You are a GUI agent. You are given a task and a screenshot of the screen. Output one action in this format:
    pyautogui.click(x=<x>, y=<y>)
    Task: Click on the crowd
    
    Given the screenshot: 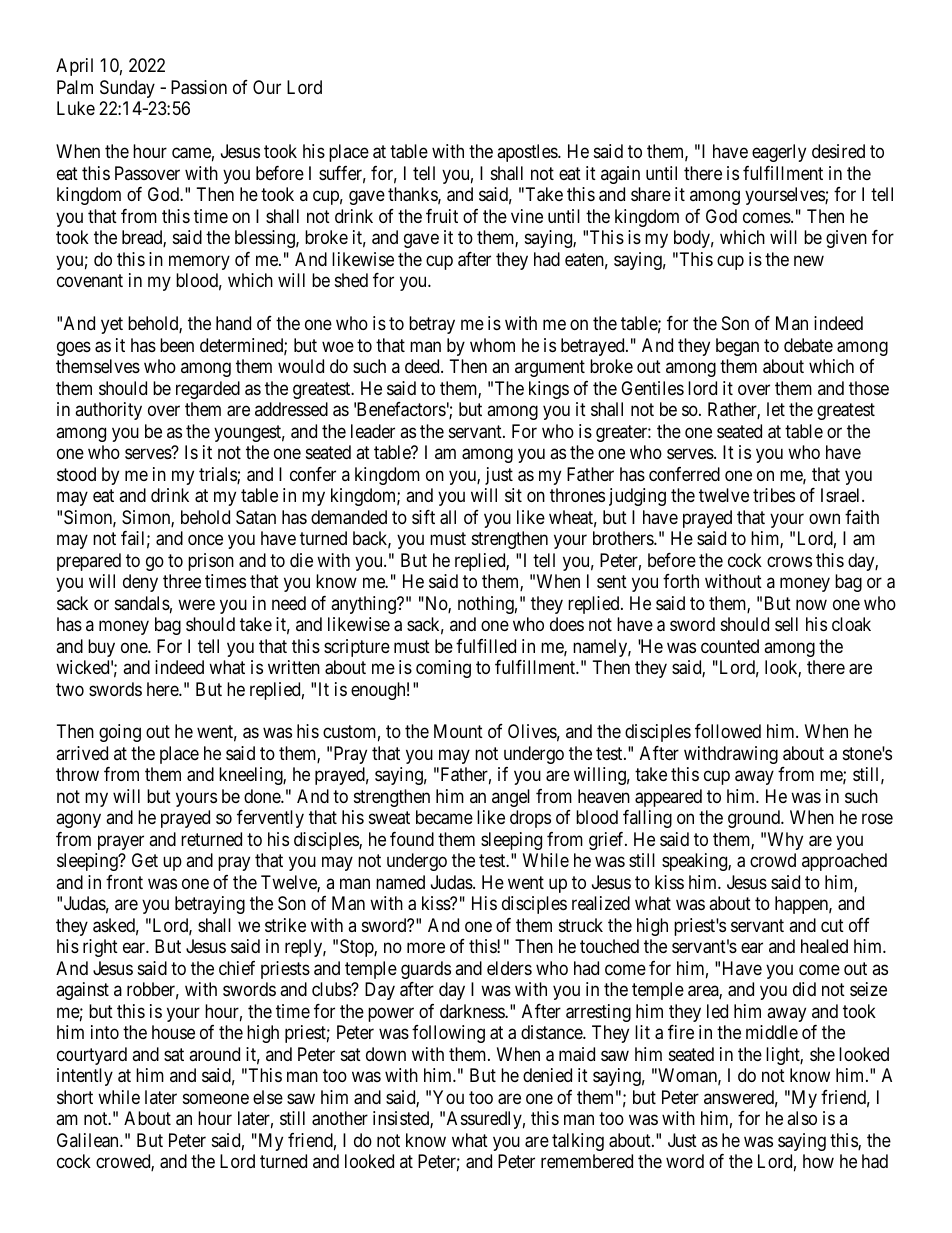 What is the action you would take?
    pyautogui.click(x=773, y=860)
